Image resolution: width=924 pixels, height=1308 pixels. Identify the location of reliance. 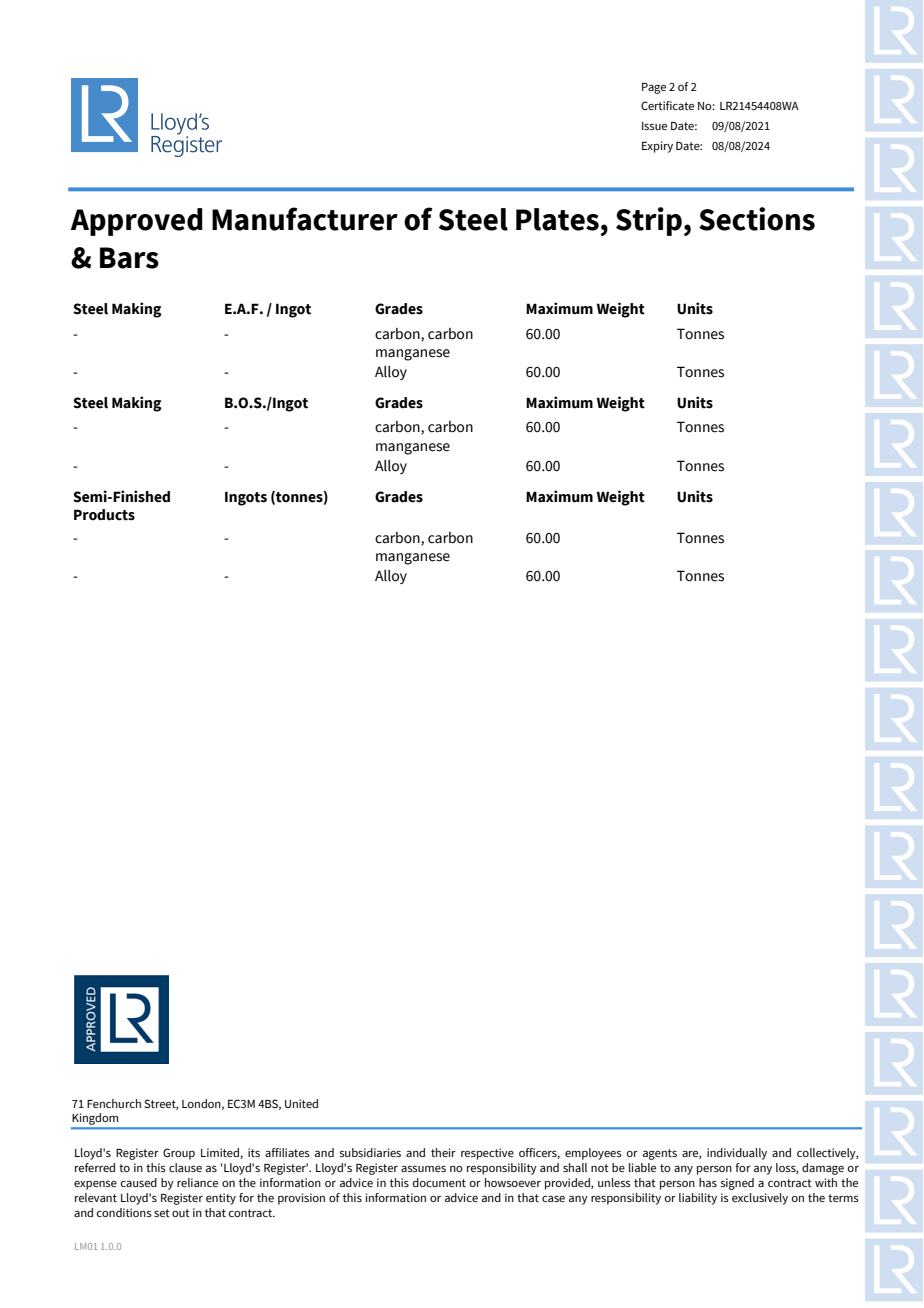
(197, 1182).
